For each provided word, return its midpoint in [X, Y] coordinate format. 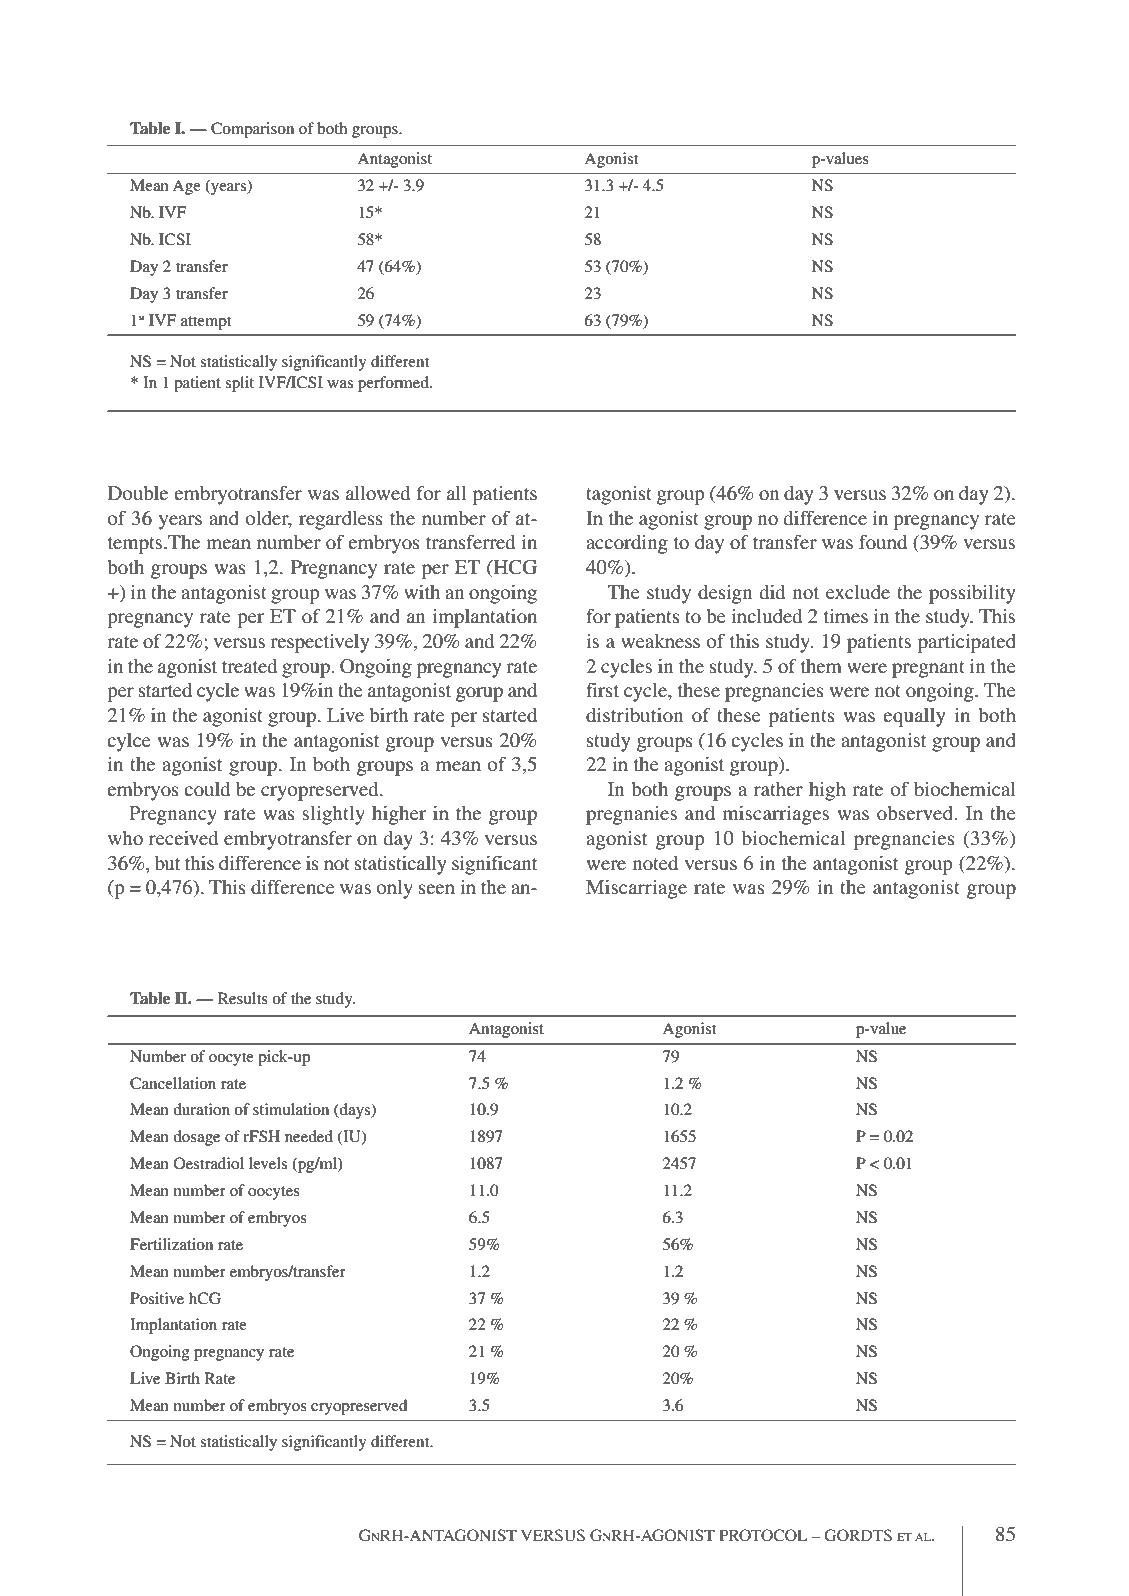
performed [394, 384]
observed [915, 813]
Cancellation [173, 1083]
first [602, 689]
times [846, 616]
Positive [157, 1298]
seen [437, 889]
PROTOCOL [763, 1535]
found [883, 541]
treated [249, 666]
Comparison [252, 130]
